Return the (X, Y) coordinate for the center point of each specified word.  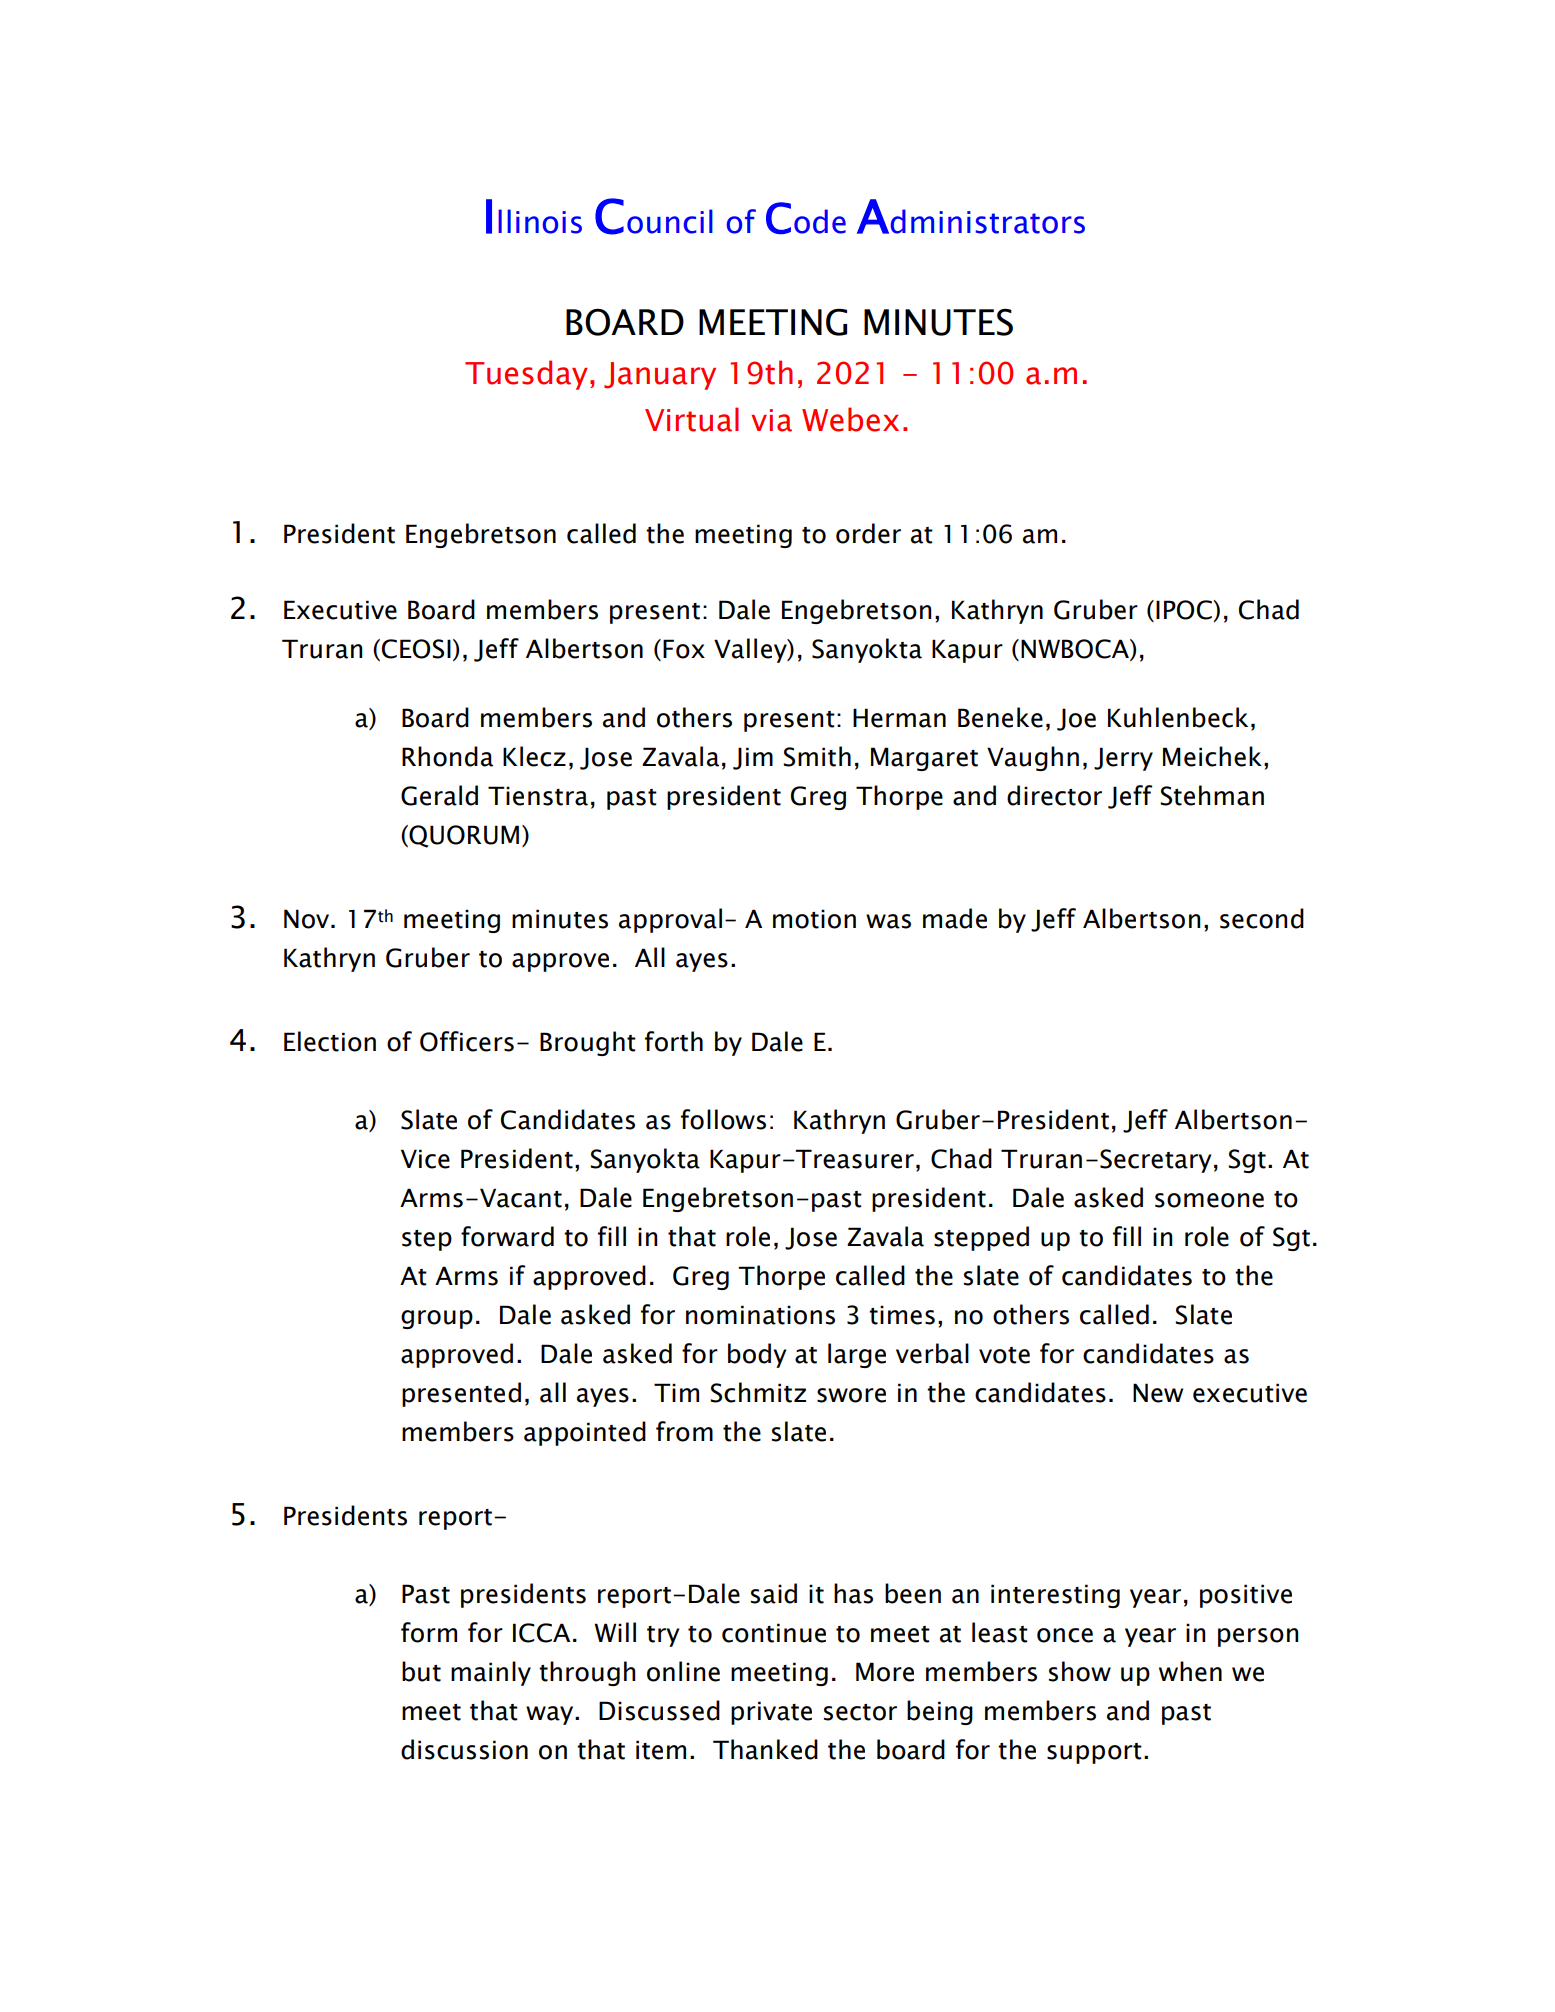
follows (723, 1119)
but (421, 1671)
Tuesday (526, 375)
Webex (850, 419)
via (771, 420)
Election (330, 1041)
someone (1209, 1200)
